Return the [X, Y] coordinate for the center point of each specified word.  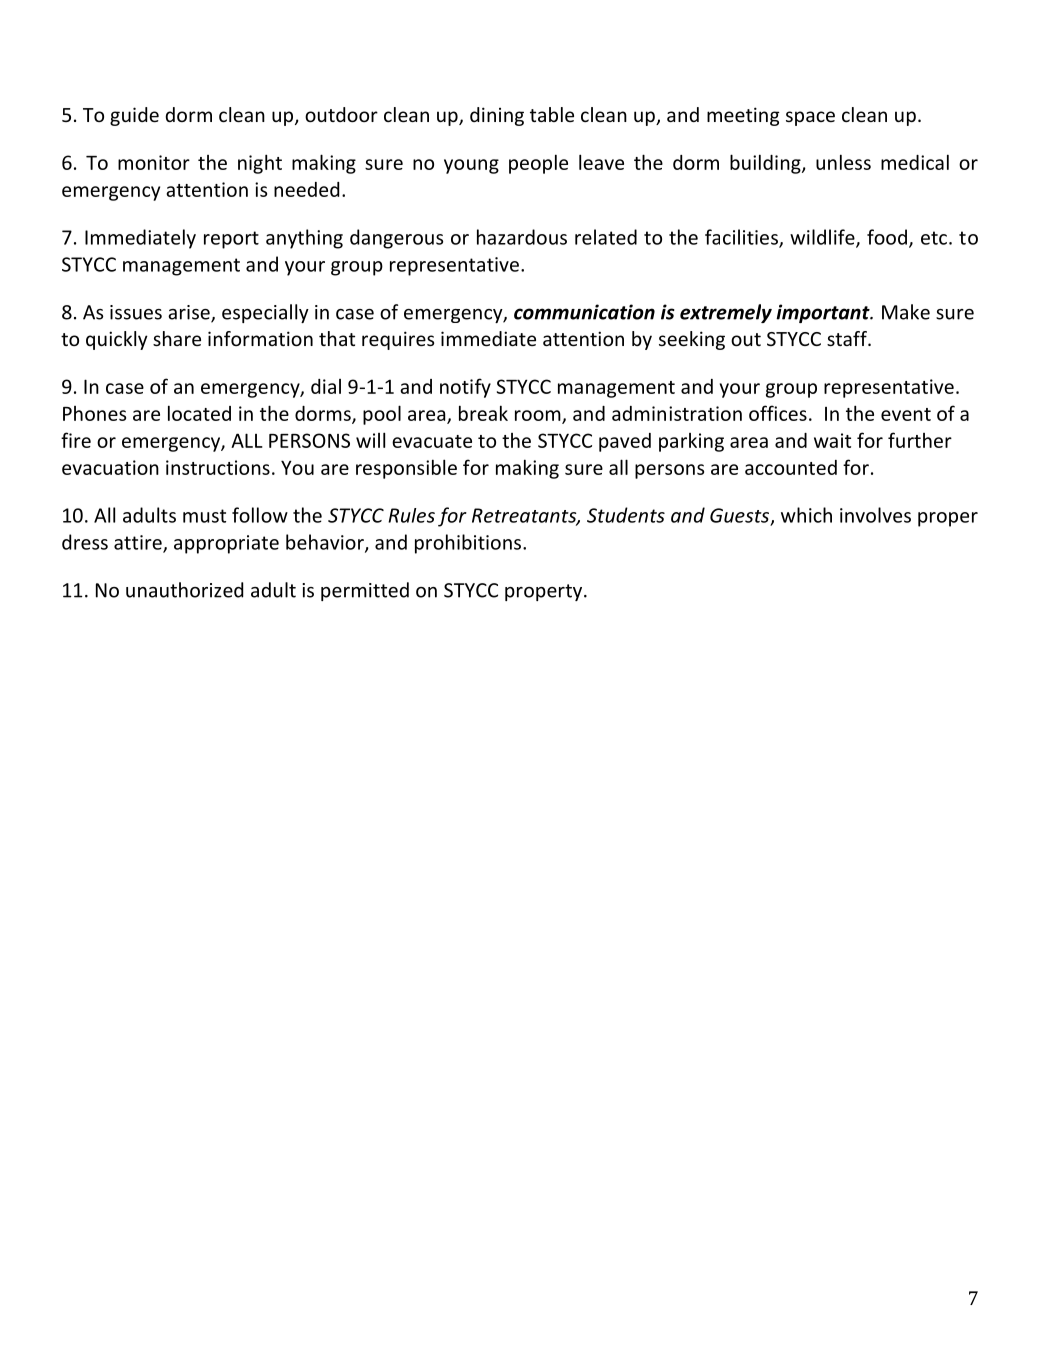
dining [497, 116]
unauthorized [184, 590]
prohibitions [469, 544]
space [810, 118]
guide [134, 116]
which [806, 515]
